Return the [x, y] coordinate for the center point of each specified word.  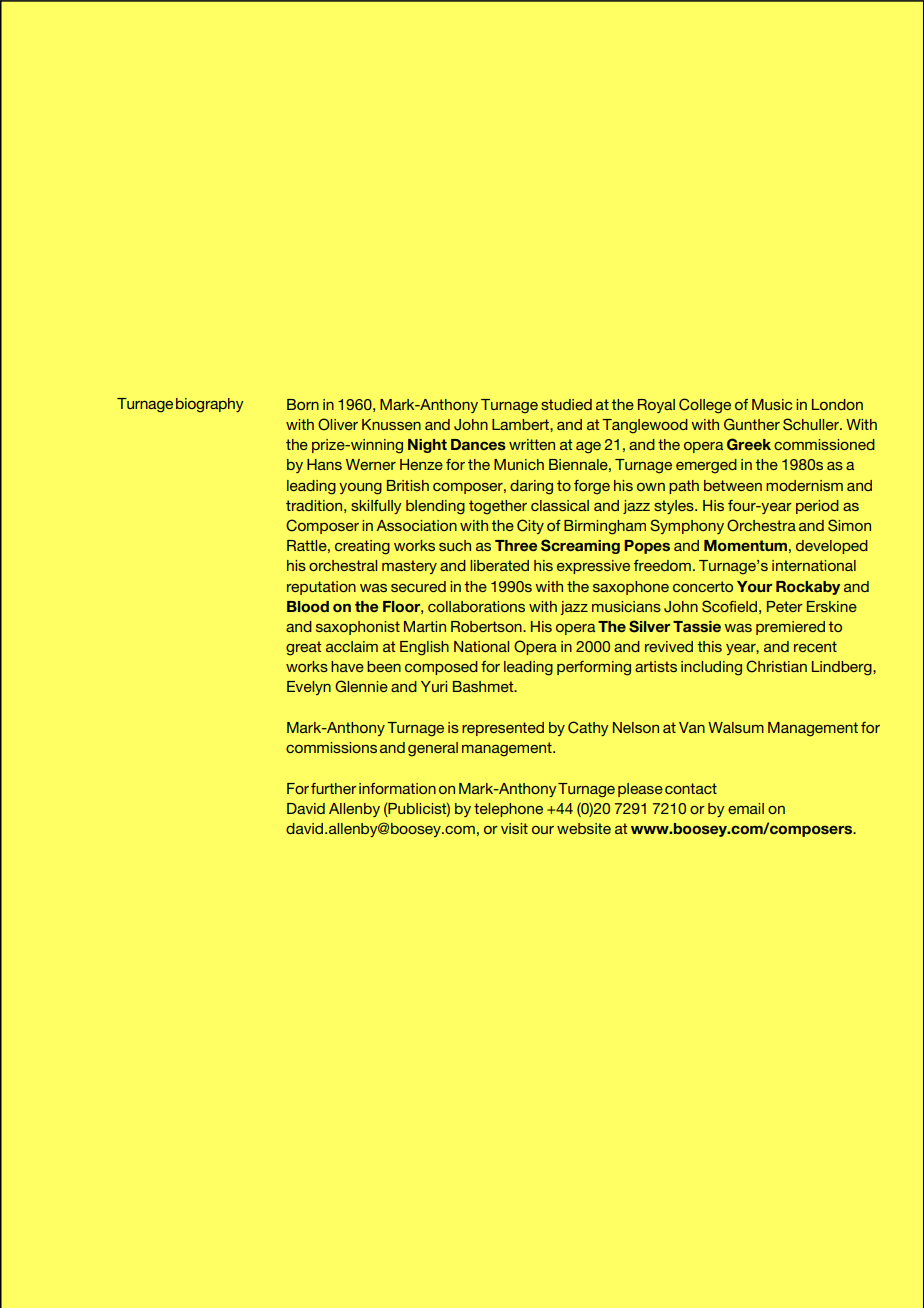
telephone [508, 810]
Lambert [521, 424]
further [334, 788]
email [746, 808]
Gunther [752, 424]
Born [303, 404]
